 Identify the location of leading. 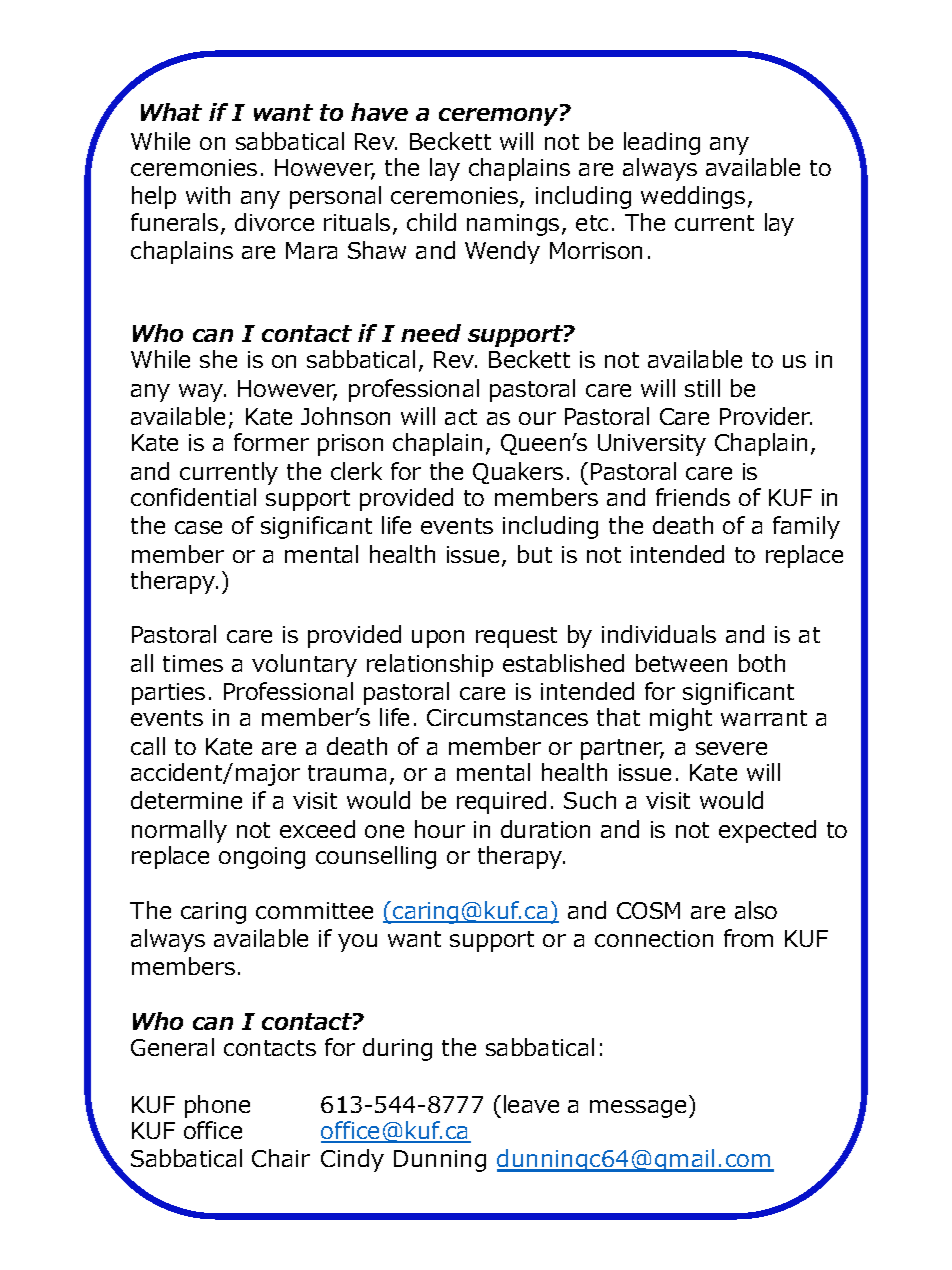
(662, 143).
